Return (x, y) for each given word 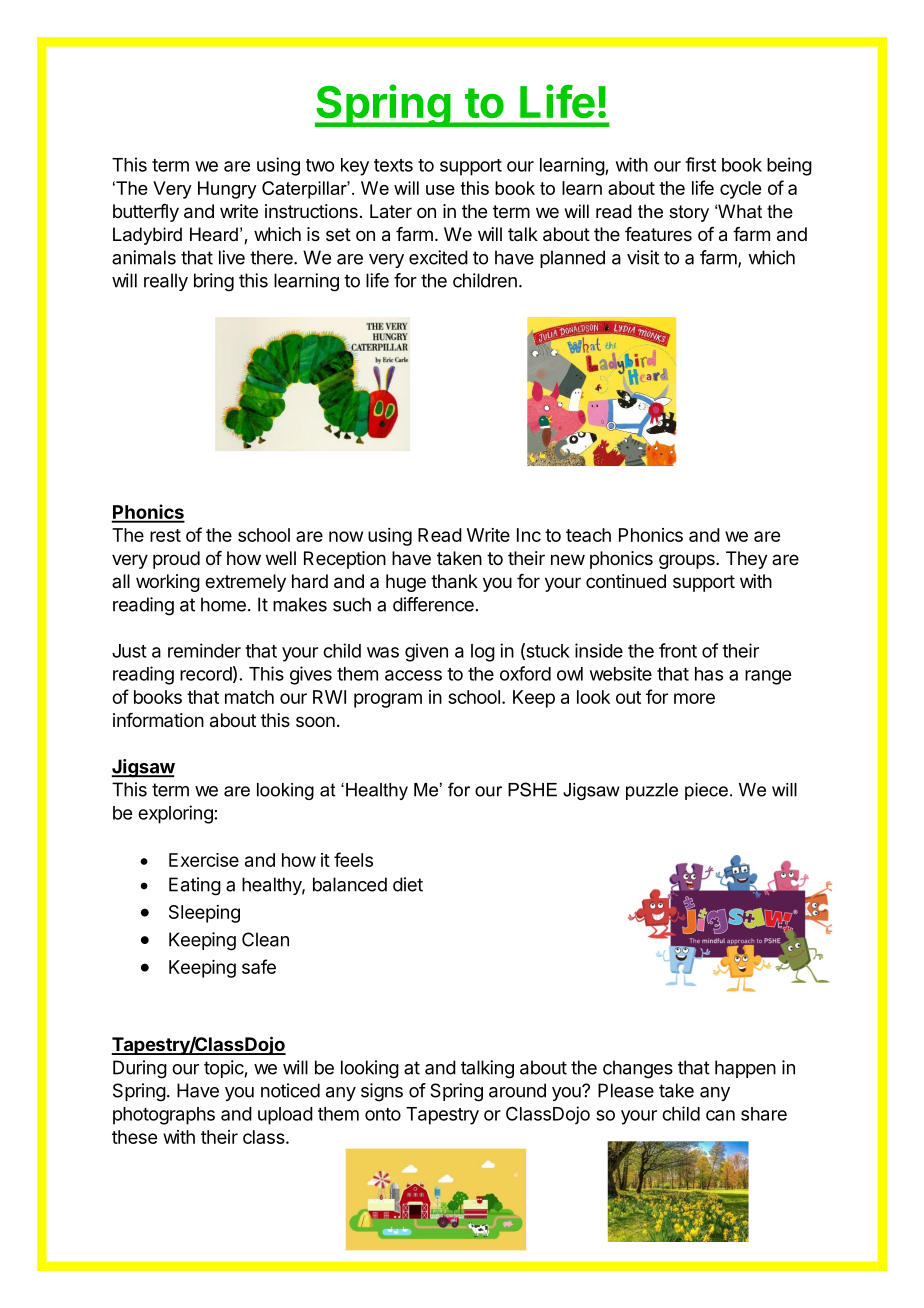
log (483, 653)
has (709, 674)
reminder (204, 650)
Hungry (227, 190)
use (440, 190)
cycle (740, 190)
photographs (164, 1116)
